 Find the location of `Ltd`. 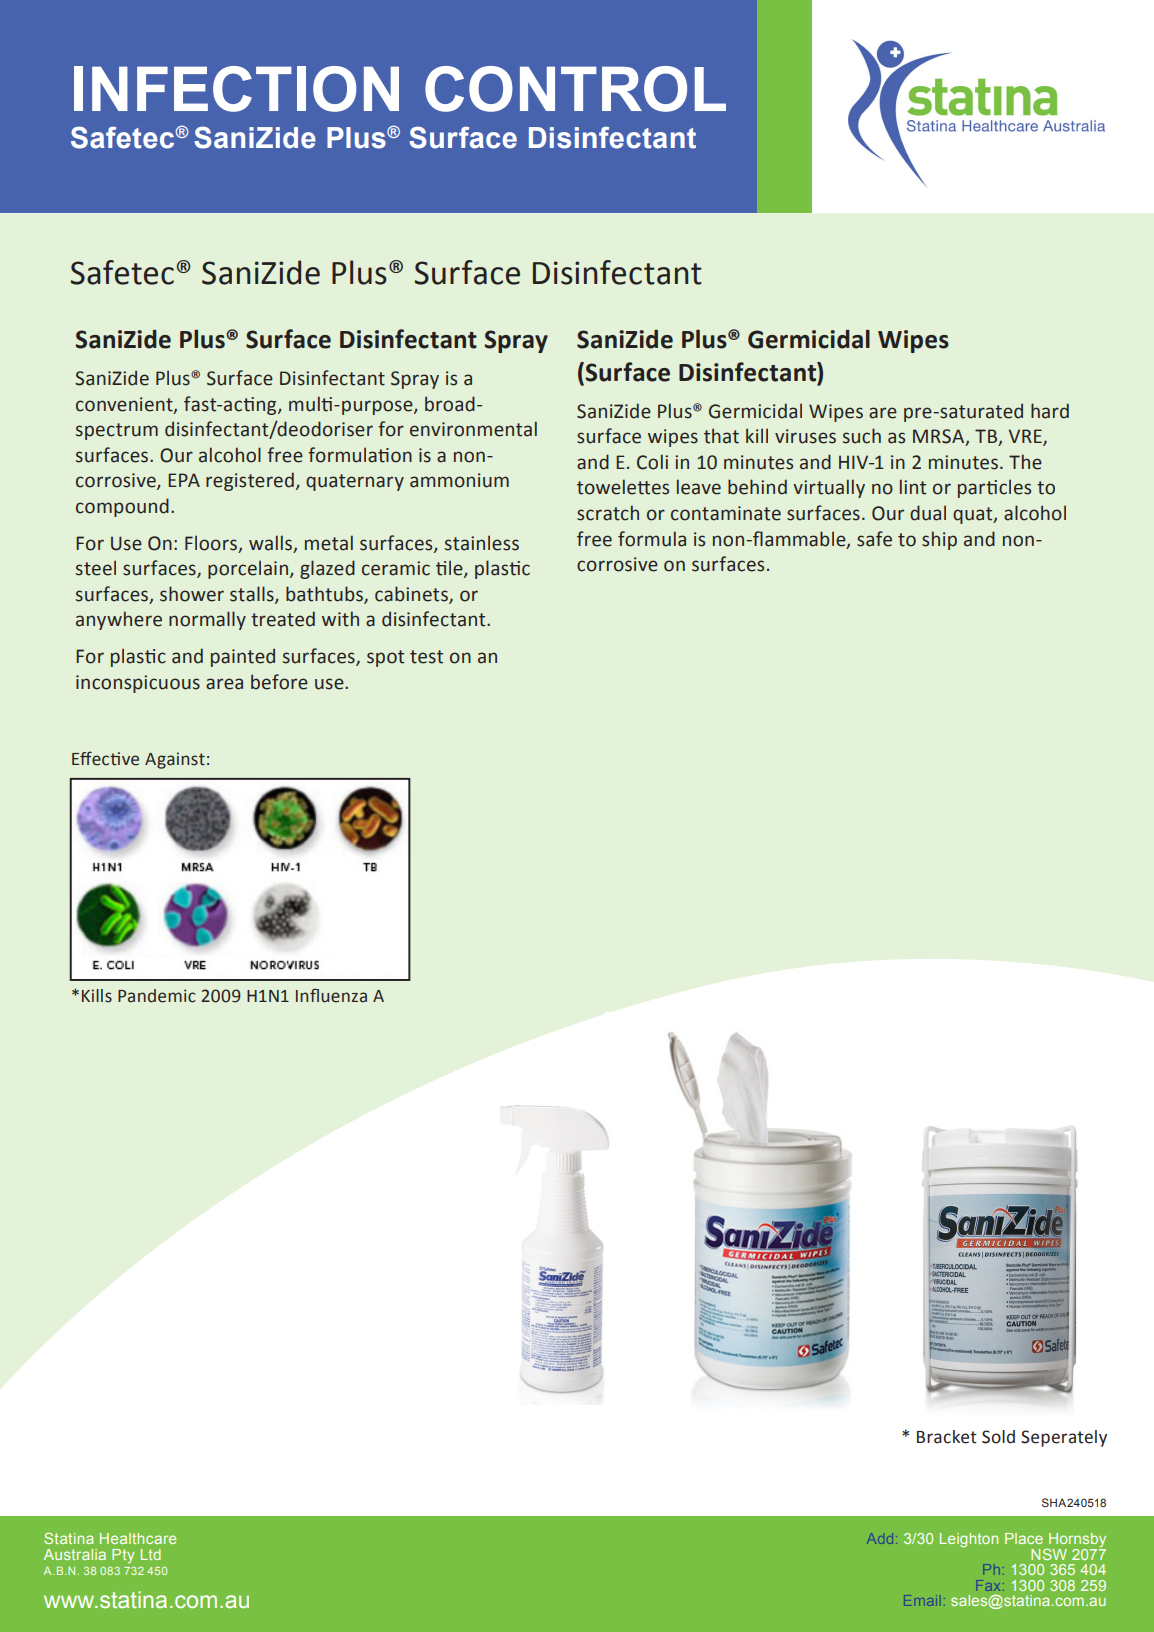

Ltd is located at coordinates (151, 1554).
